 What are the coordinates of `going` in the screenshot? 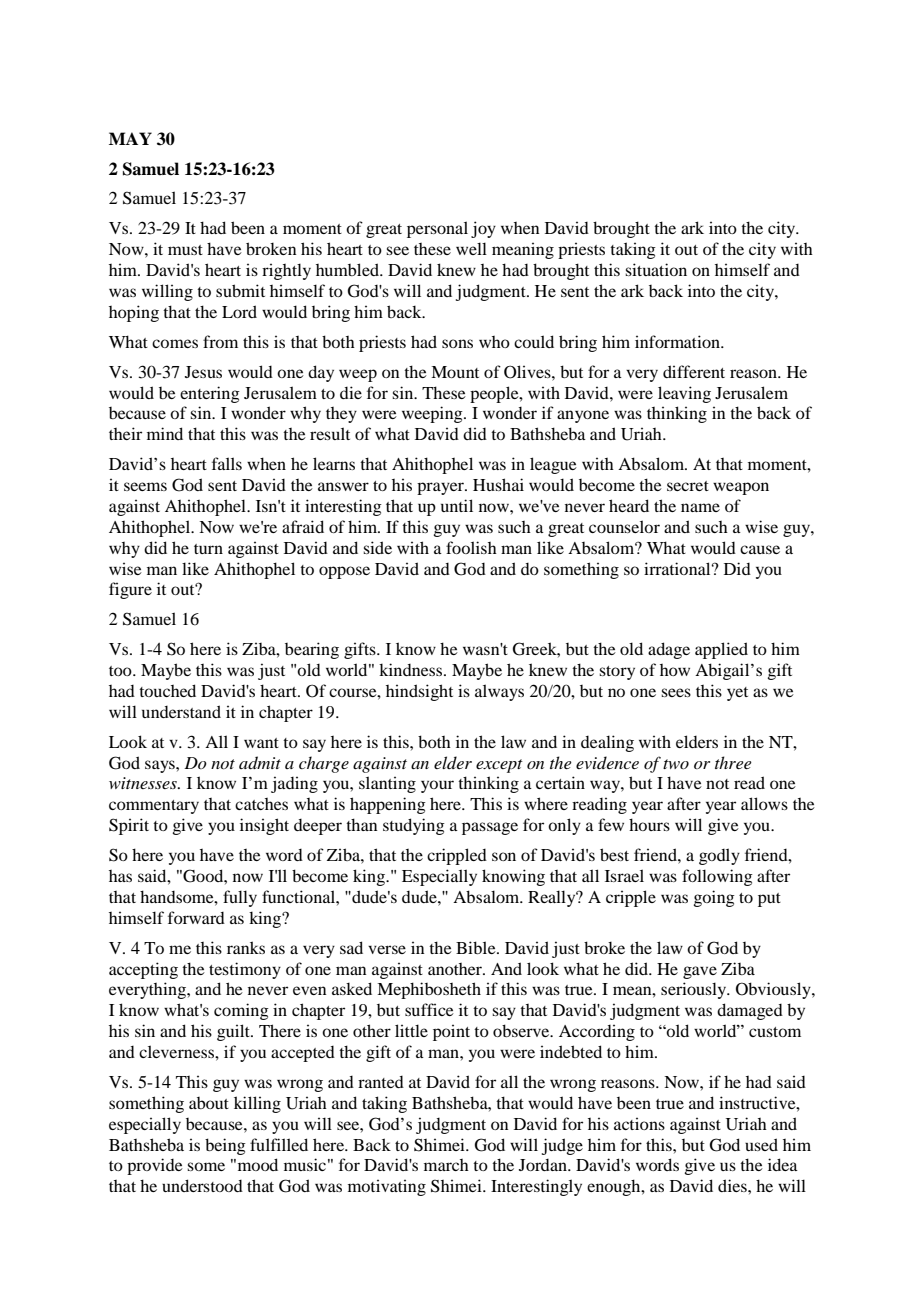 It's located at (714, 898).
